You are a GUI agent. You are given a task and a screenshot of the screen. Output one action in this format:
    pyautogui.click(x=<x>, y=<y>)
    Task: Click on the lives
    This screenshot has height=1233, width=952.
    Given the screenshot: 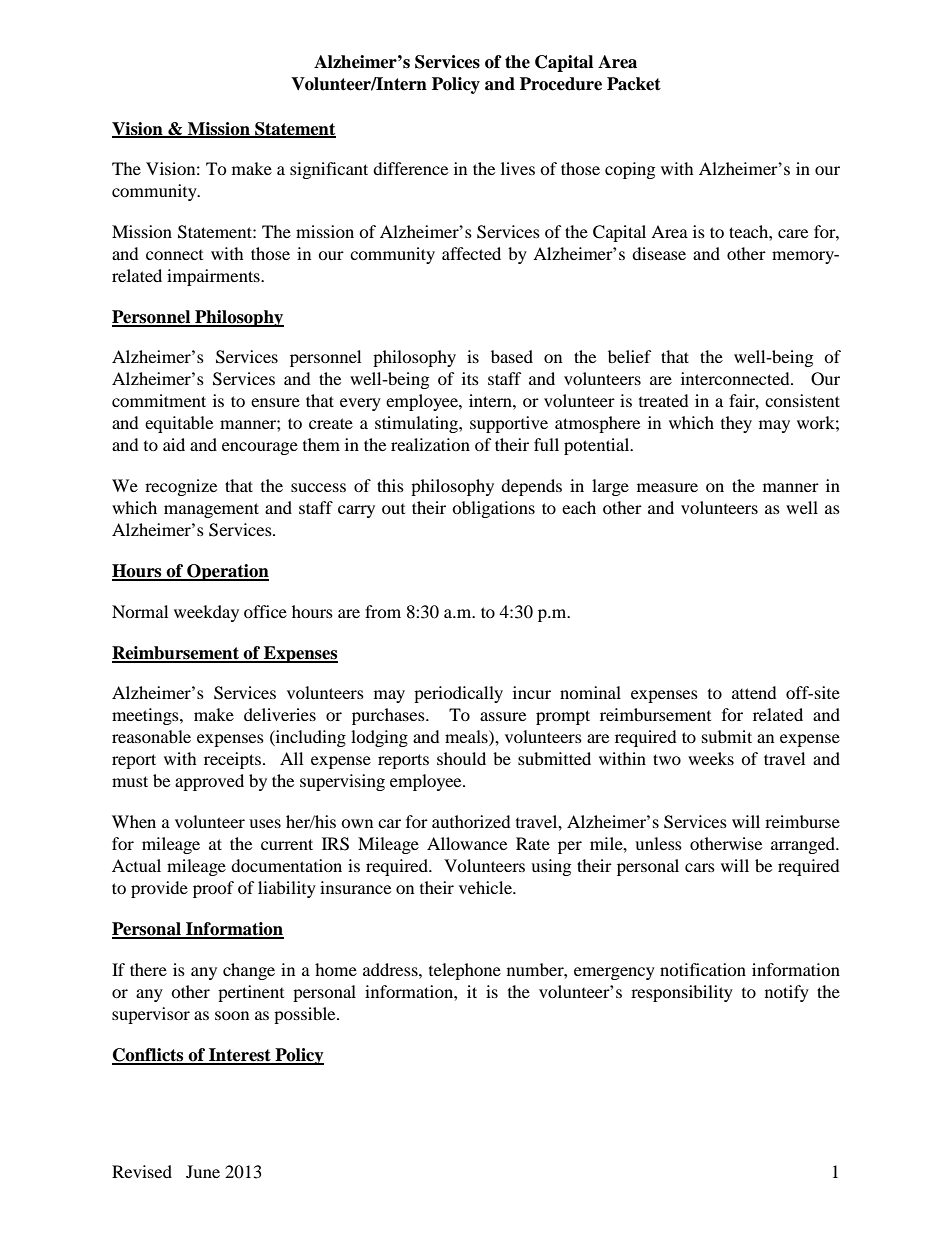 What is the action you would take?
    pyautogui.click(x=518, y=168)
